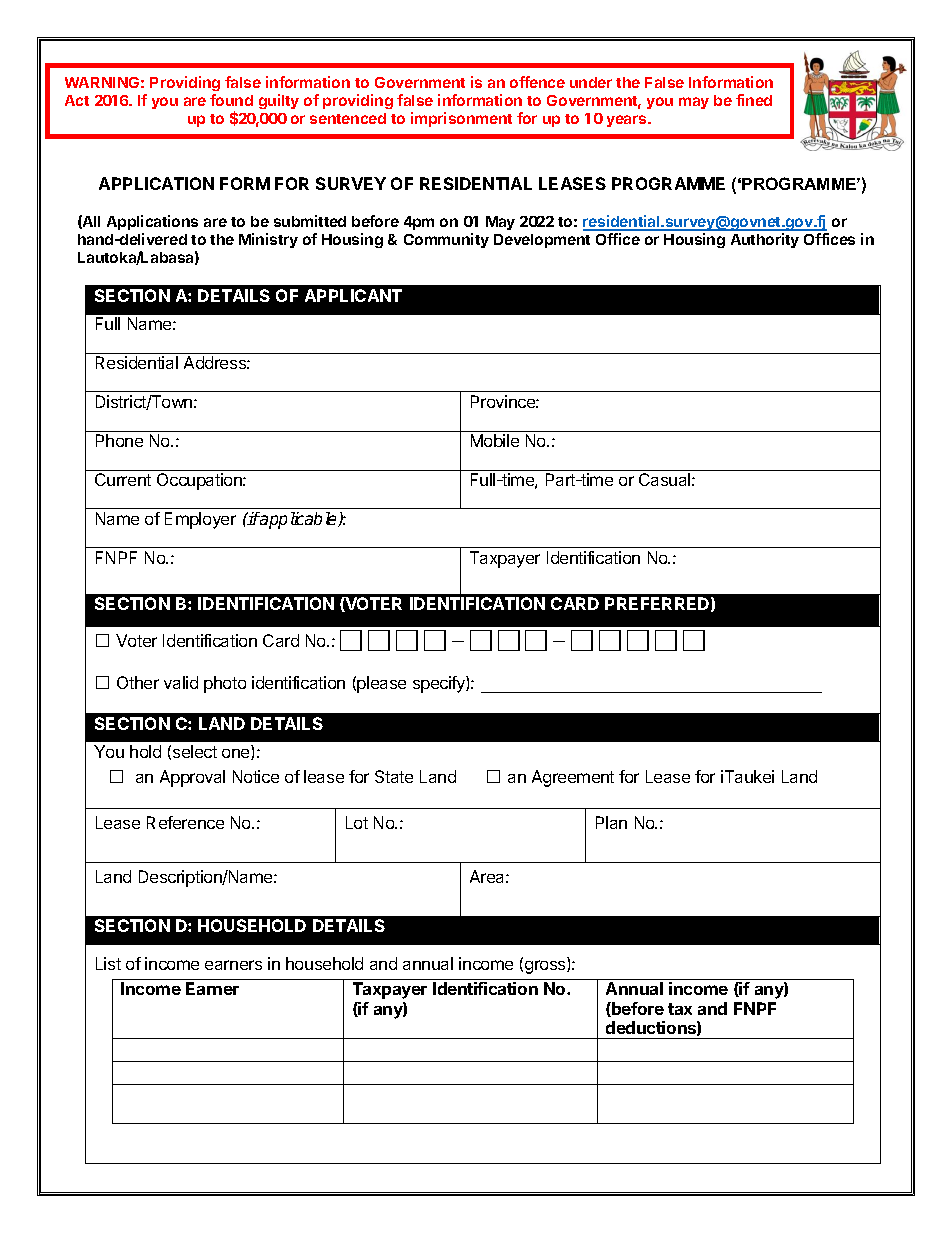 This screenshot has height=1233, width=952. What do you see at coordinates (394, 776) in the screenshot?
I see `State` at bounding box center [394, 776].
